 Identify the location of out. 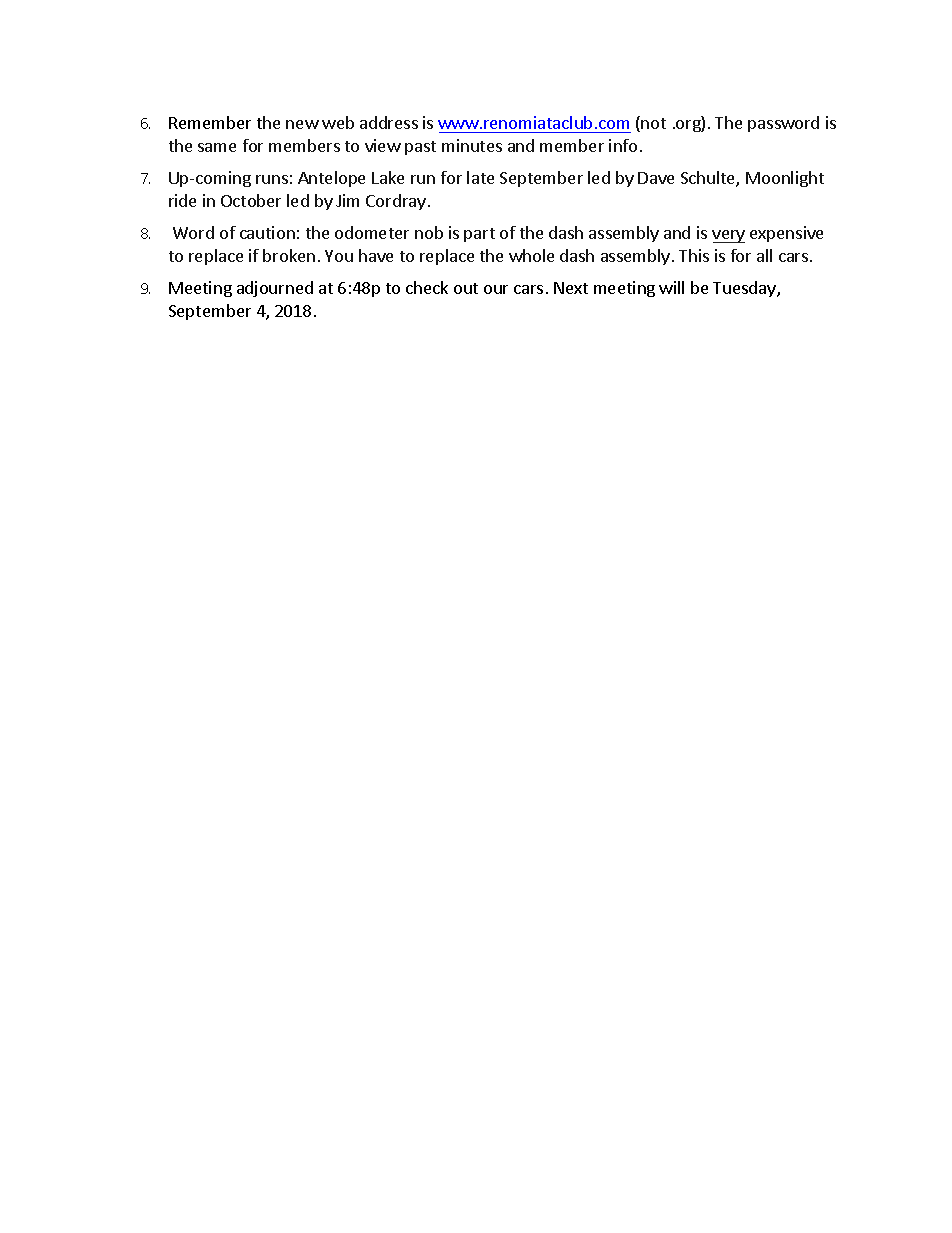
(466, 288).
